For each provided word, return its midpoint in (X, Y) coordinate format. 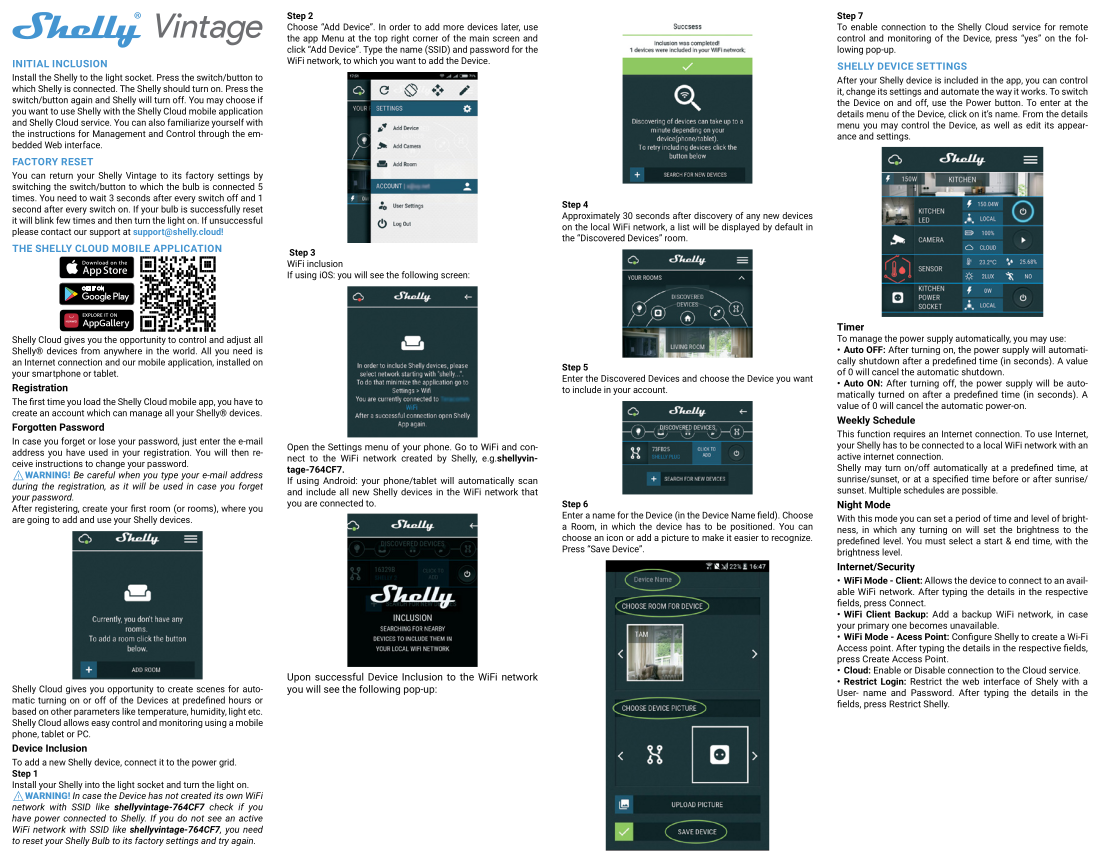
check (221, 807)
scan (528, 481)
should (176, 88)
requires (909, 436)
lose (107, 441)
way (1004, 93)
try (224, 842)
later (510, 27)
